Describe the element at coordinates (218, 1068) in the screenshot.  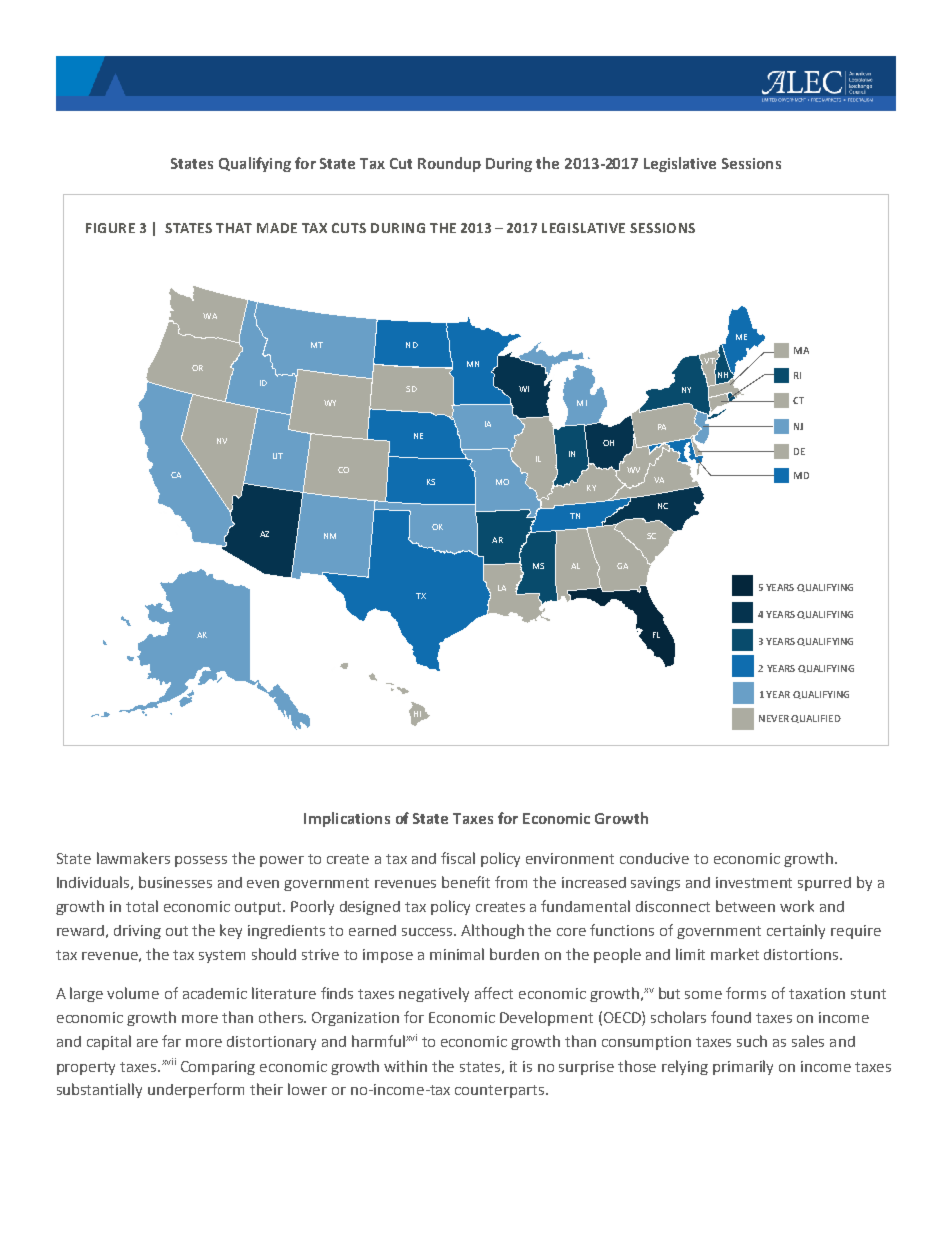
I see `Comparing` at that location.
